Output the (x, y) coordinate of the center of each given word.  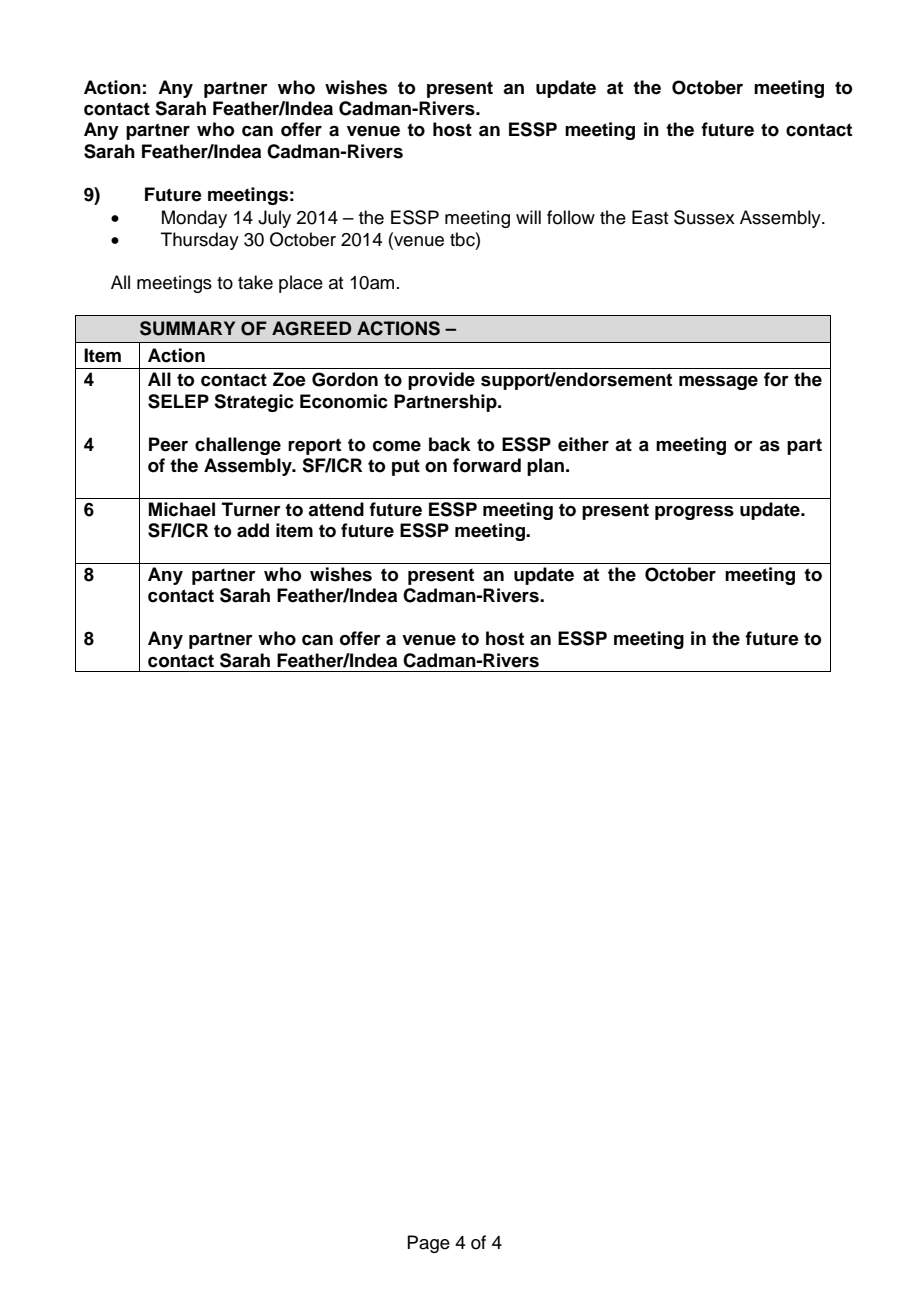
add (253, 530)
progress (694, 513)
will (528, 217)
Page (428, 1244)
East (650, 217)
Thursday (200, 241)
